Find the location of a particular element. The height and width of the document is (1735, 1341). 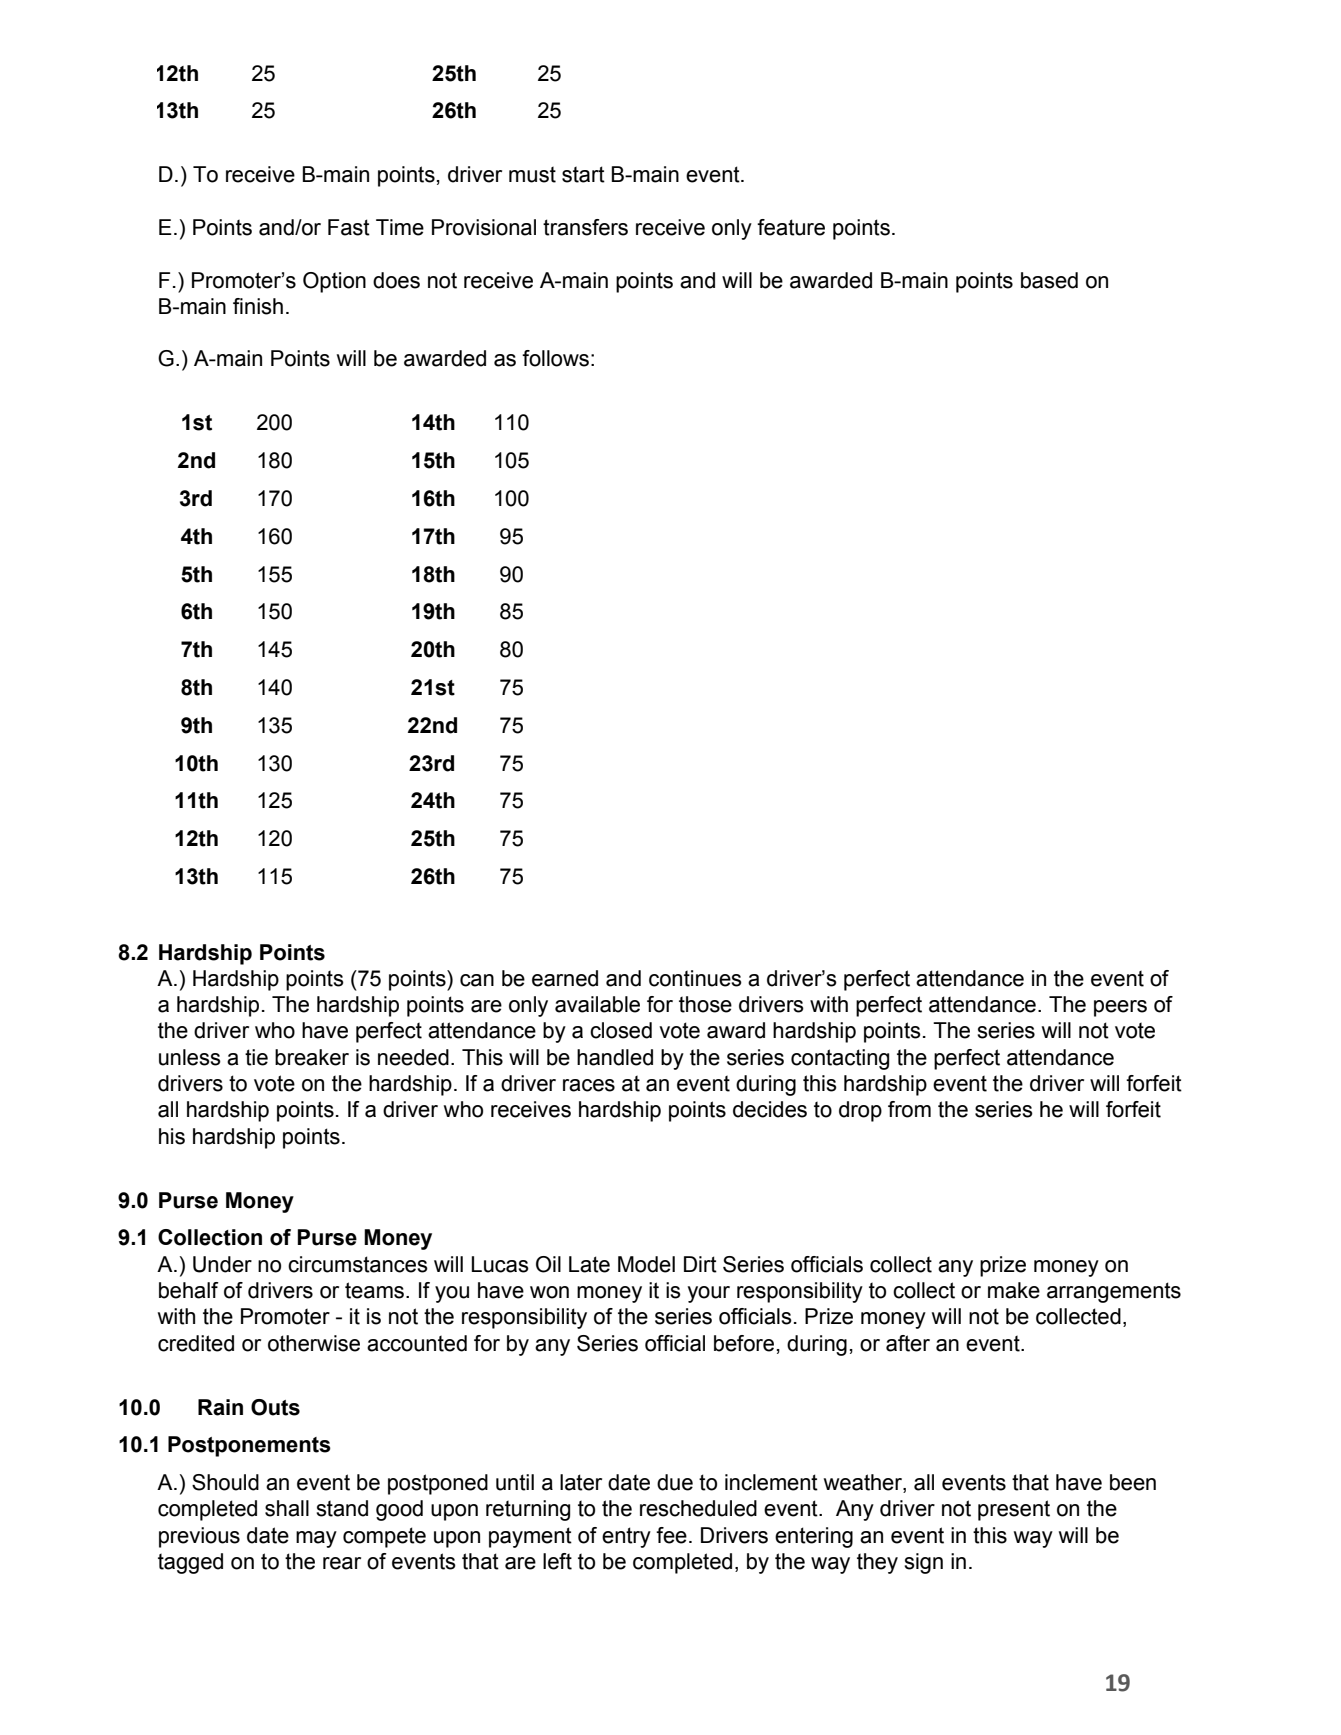

Model is located at coordinates (646, 1264).
